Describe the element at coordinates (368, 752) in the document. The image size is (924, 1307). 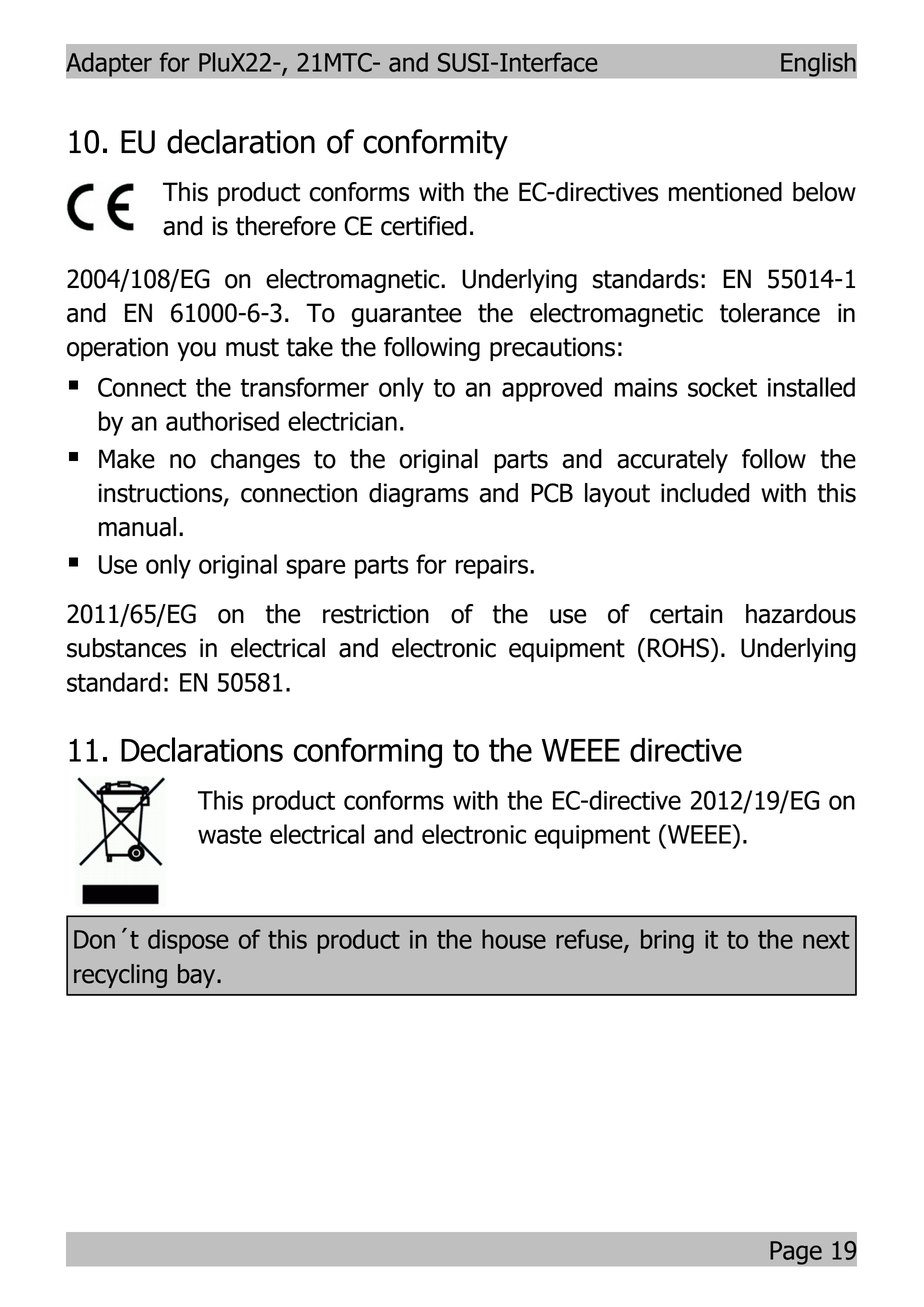
I see `conforming` at that location.
